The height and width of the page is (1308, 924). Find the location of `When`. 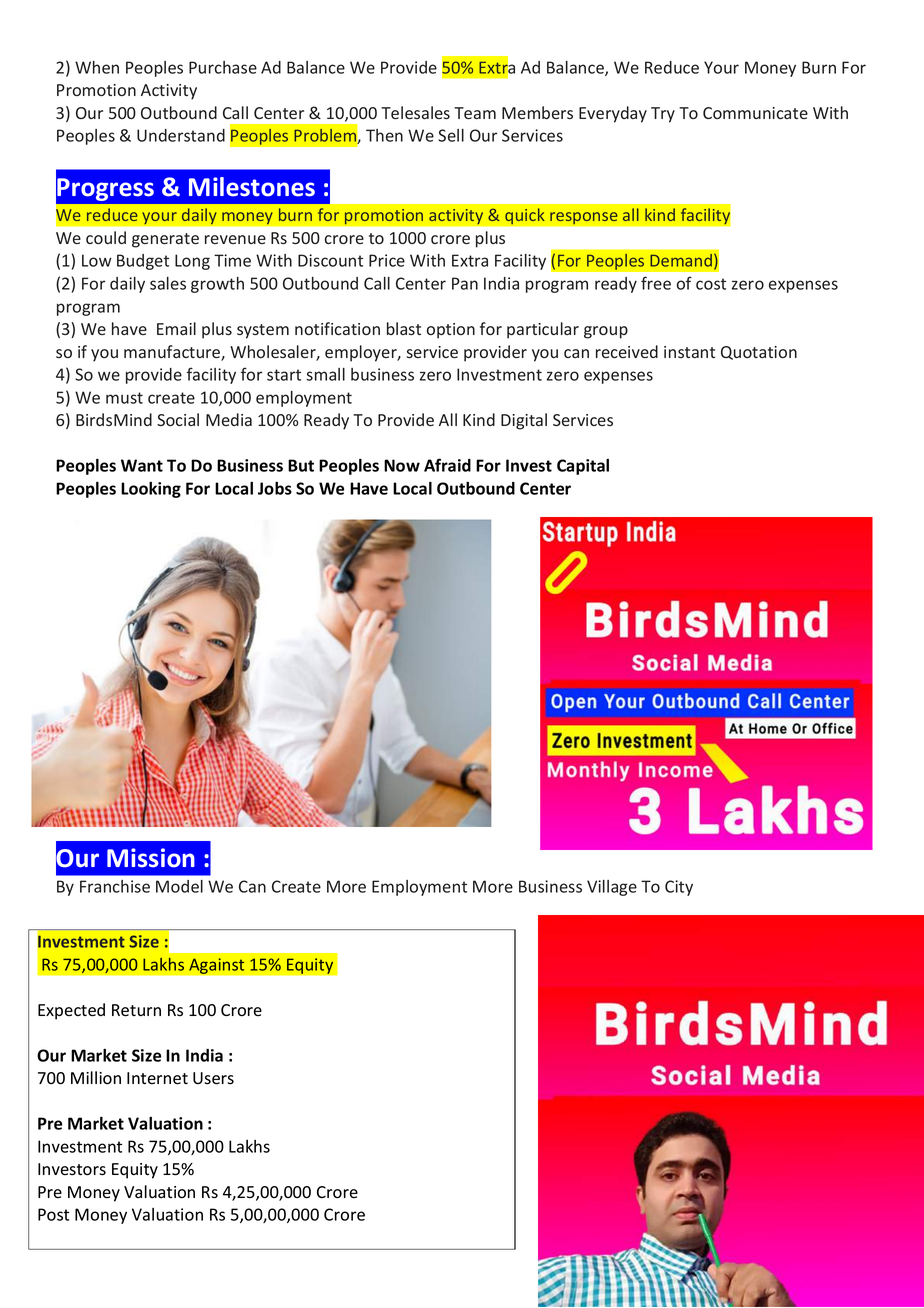

When is located at coordinates (97, 67).
